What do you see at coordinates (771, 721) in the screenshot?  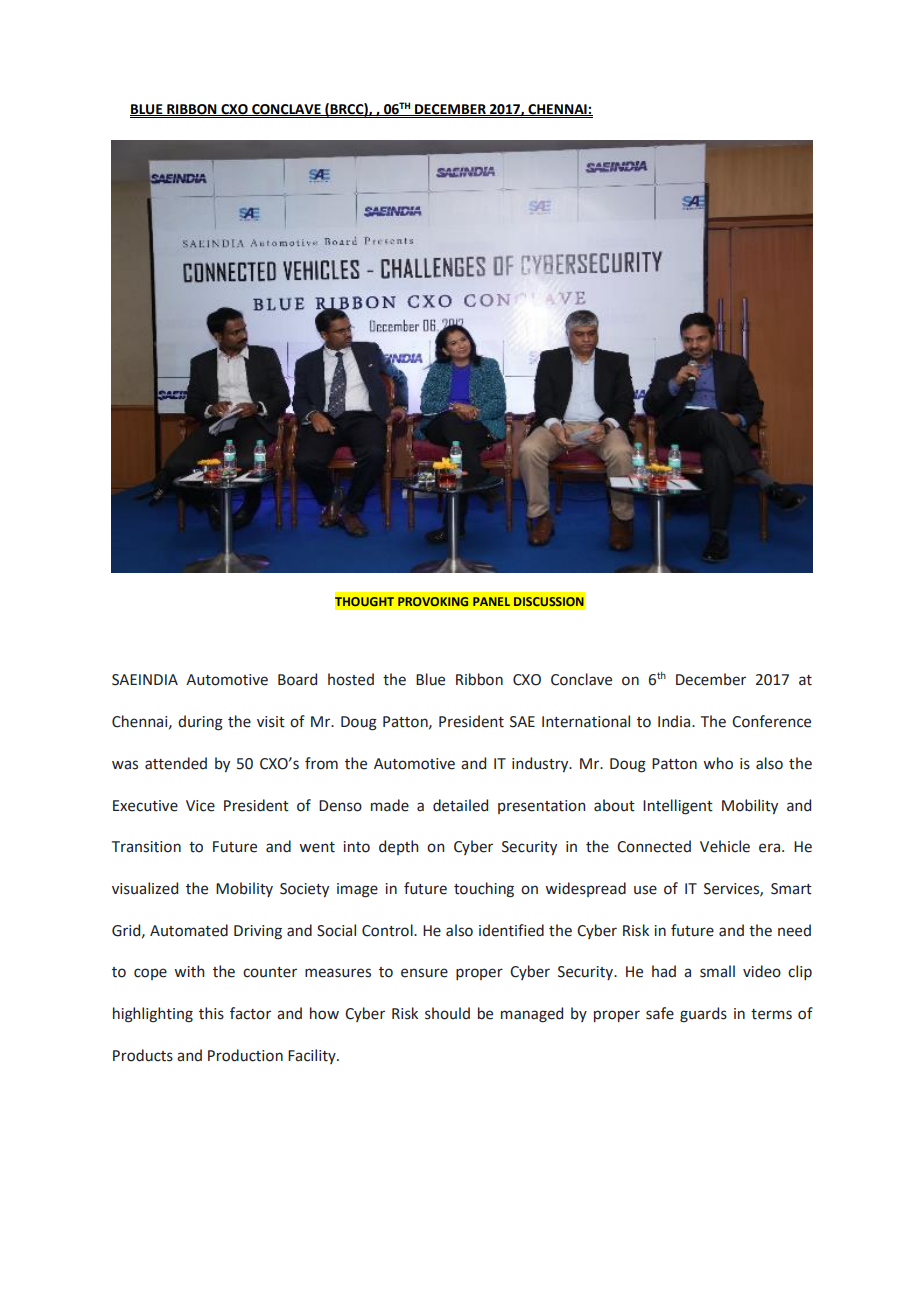 I see `Conference` at bounding box center [771, 721].
